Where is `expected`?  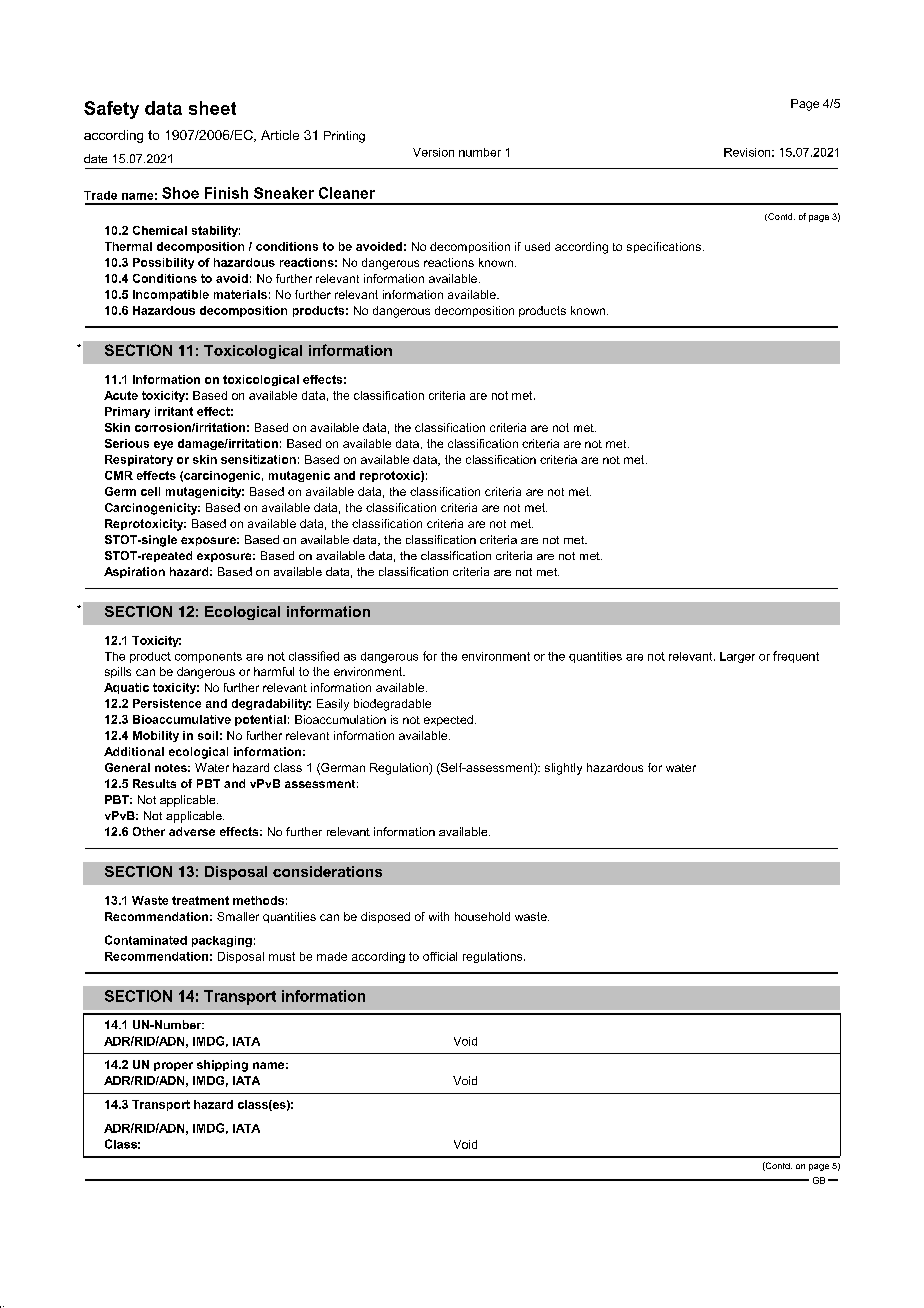 expected is located at coordinates (448, 720).
